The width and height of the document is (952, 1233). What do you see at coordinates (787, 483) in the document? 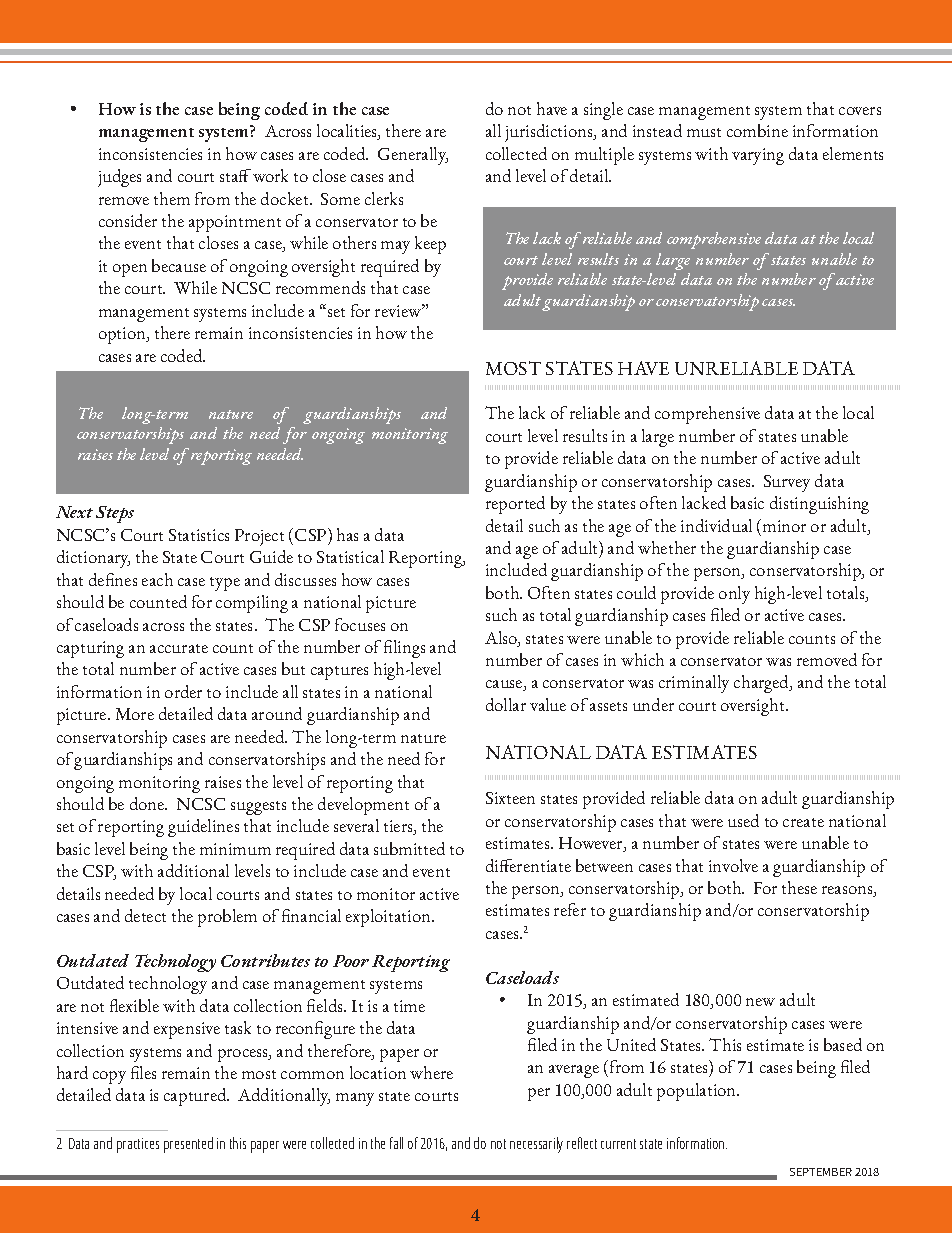
I see `Survey` at bounding box center [787, 483].
